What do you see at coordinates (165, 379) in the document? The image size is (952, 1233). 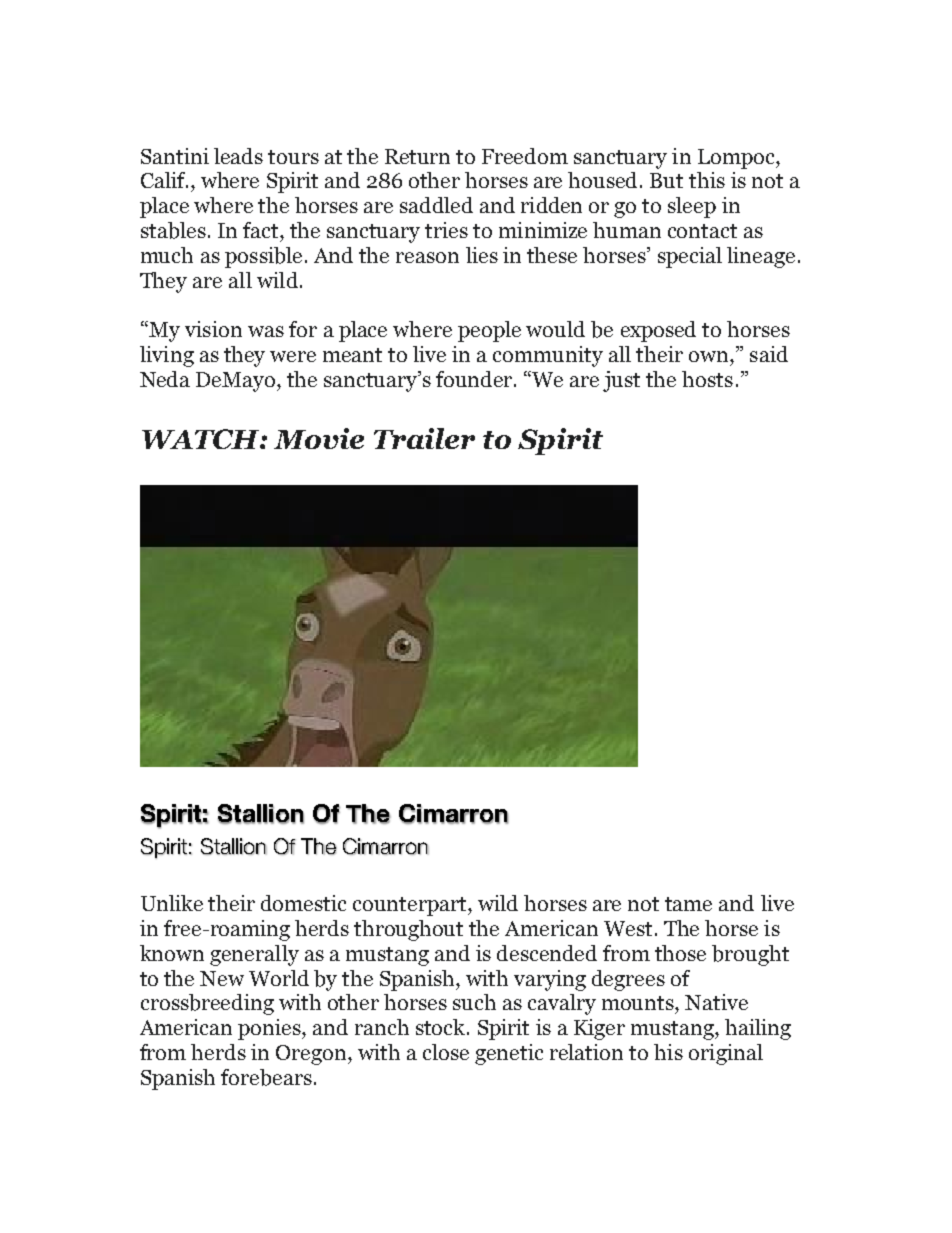 I see `Neda` at bounding box center [165, 379].
